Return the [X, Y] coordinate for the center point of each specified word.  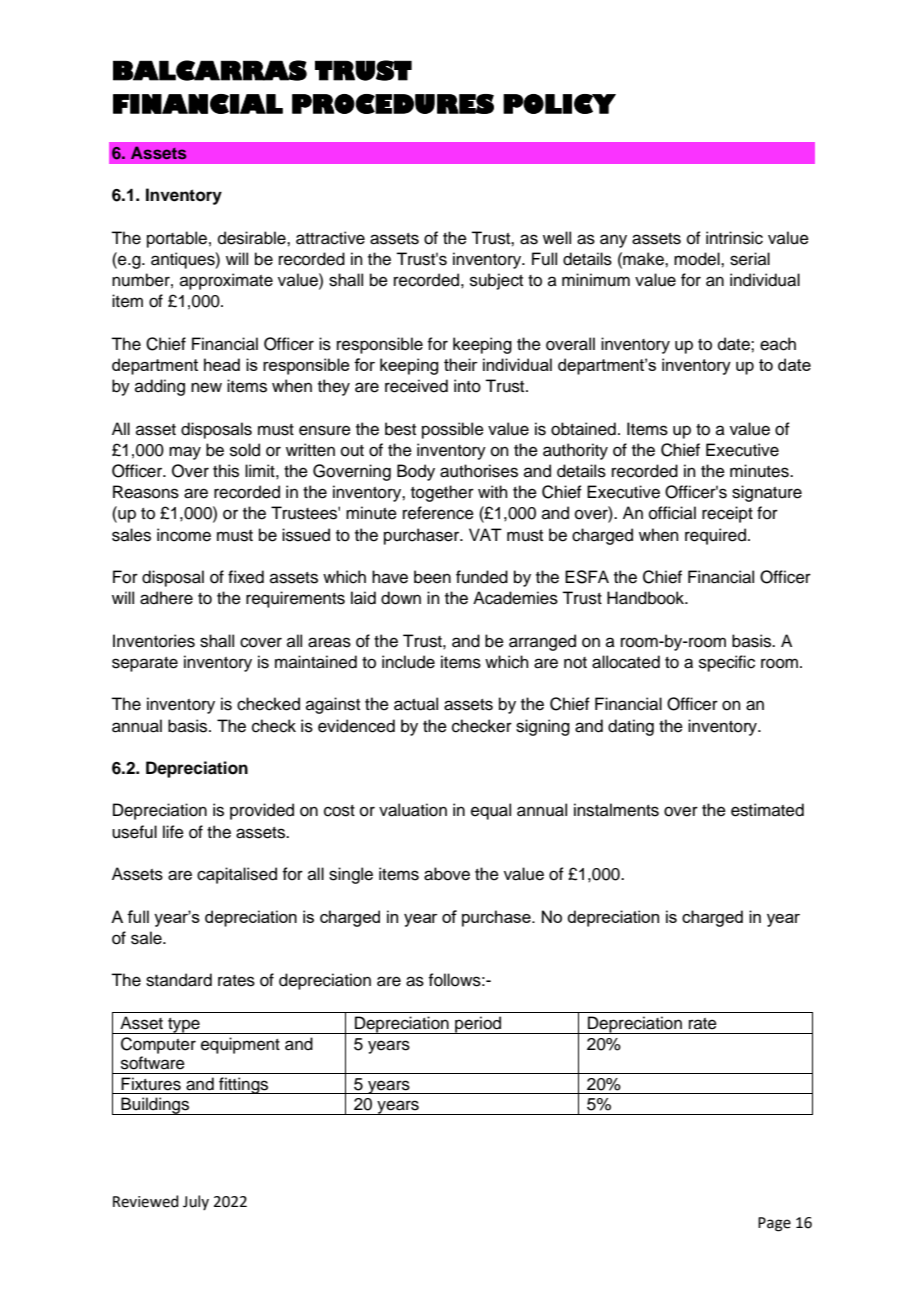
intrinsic [734, 238]
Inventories [154, 641]
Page [774, 1224]
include [408, 662]
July [196, 1202]
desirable [253, 238]
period [478, 1025]
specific [727, 663]
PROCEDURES [393, 104]
